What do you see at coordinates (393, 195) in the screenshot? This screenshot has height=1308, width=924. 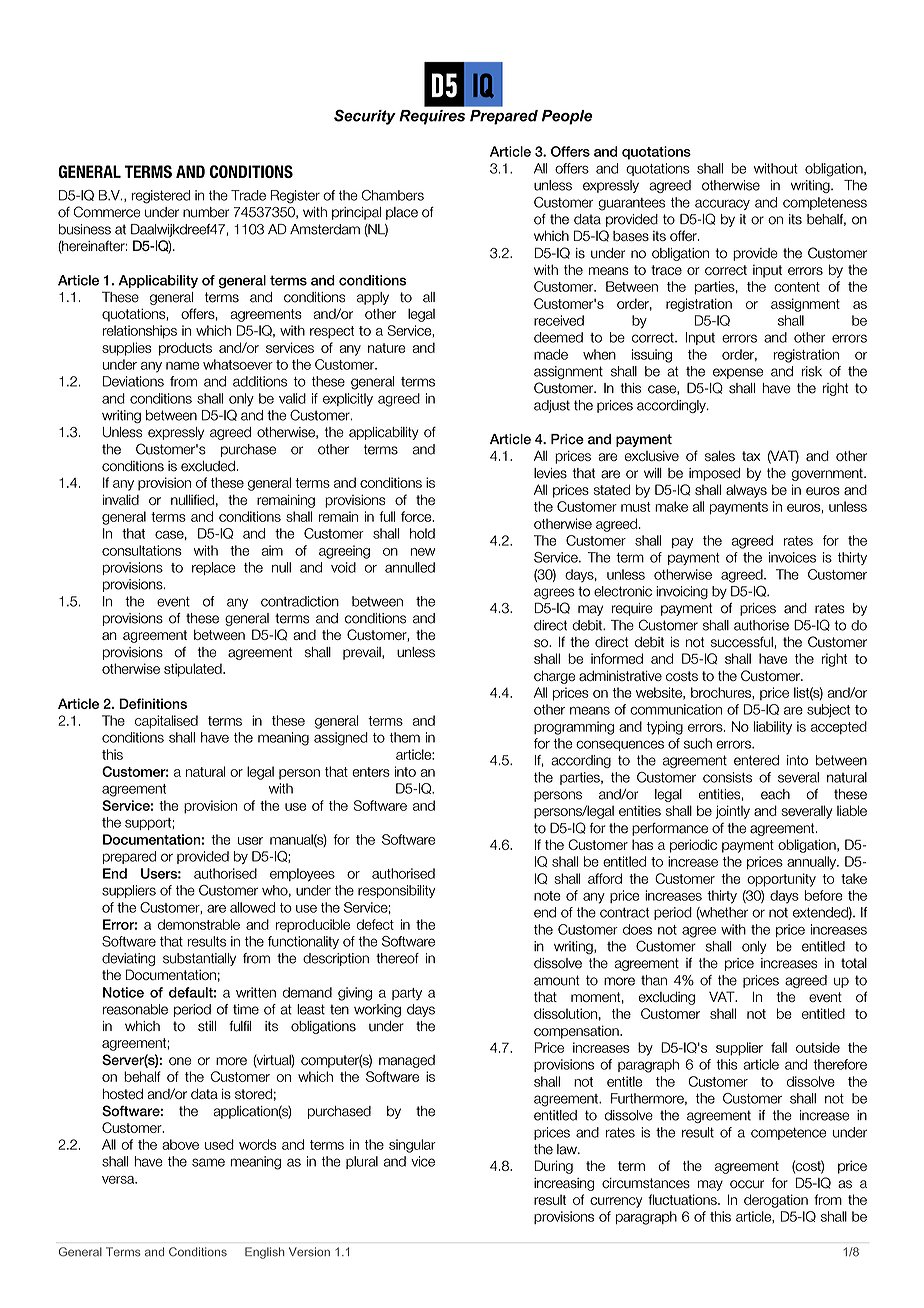 I see `Chambers` at bounding box center [393, 195].
